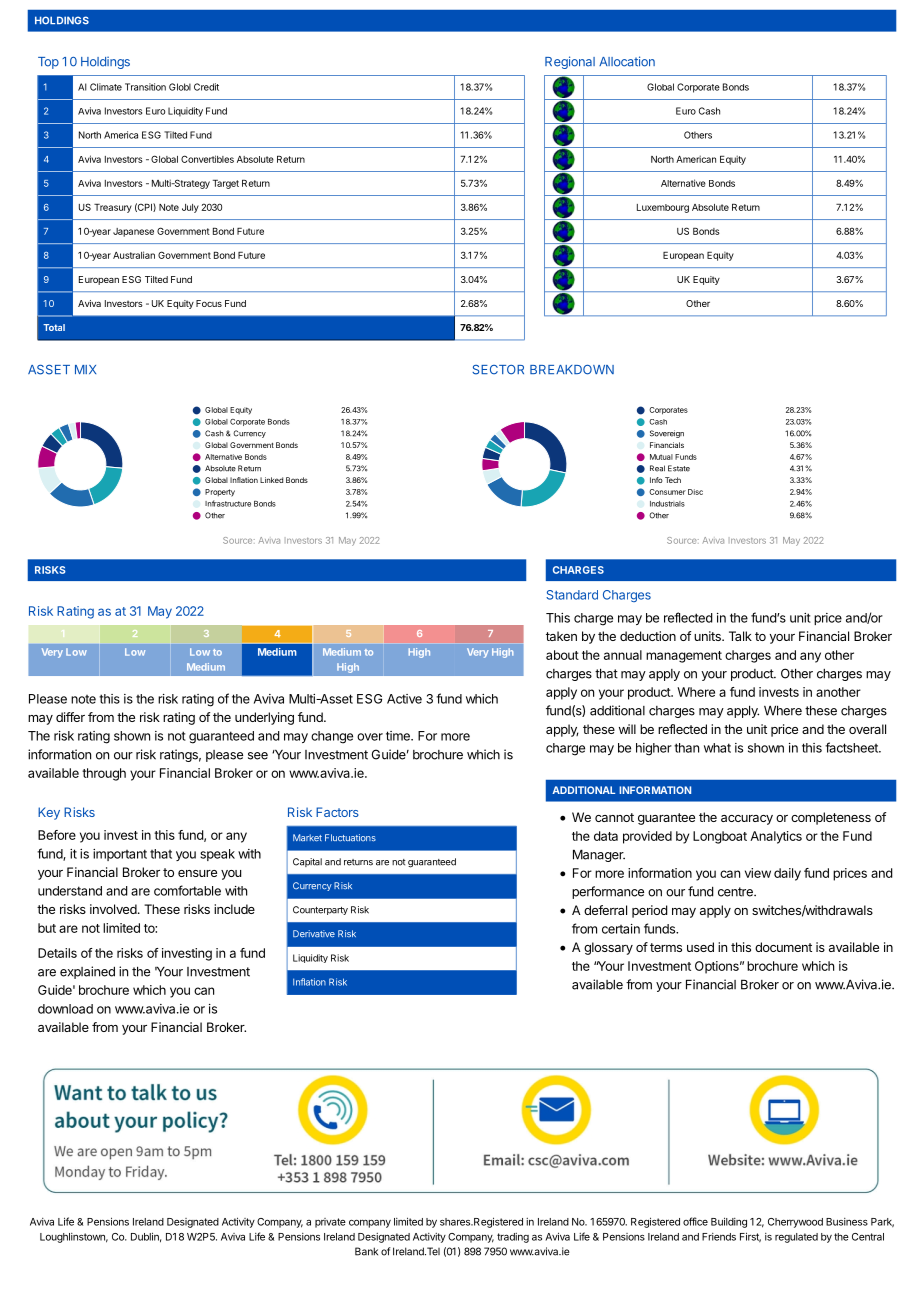 The height and width of the image is (1308, 924). Describe the element at coordinates (570, 62) in the image. I see `Regional` at that location.
